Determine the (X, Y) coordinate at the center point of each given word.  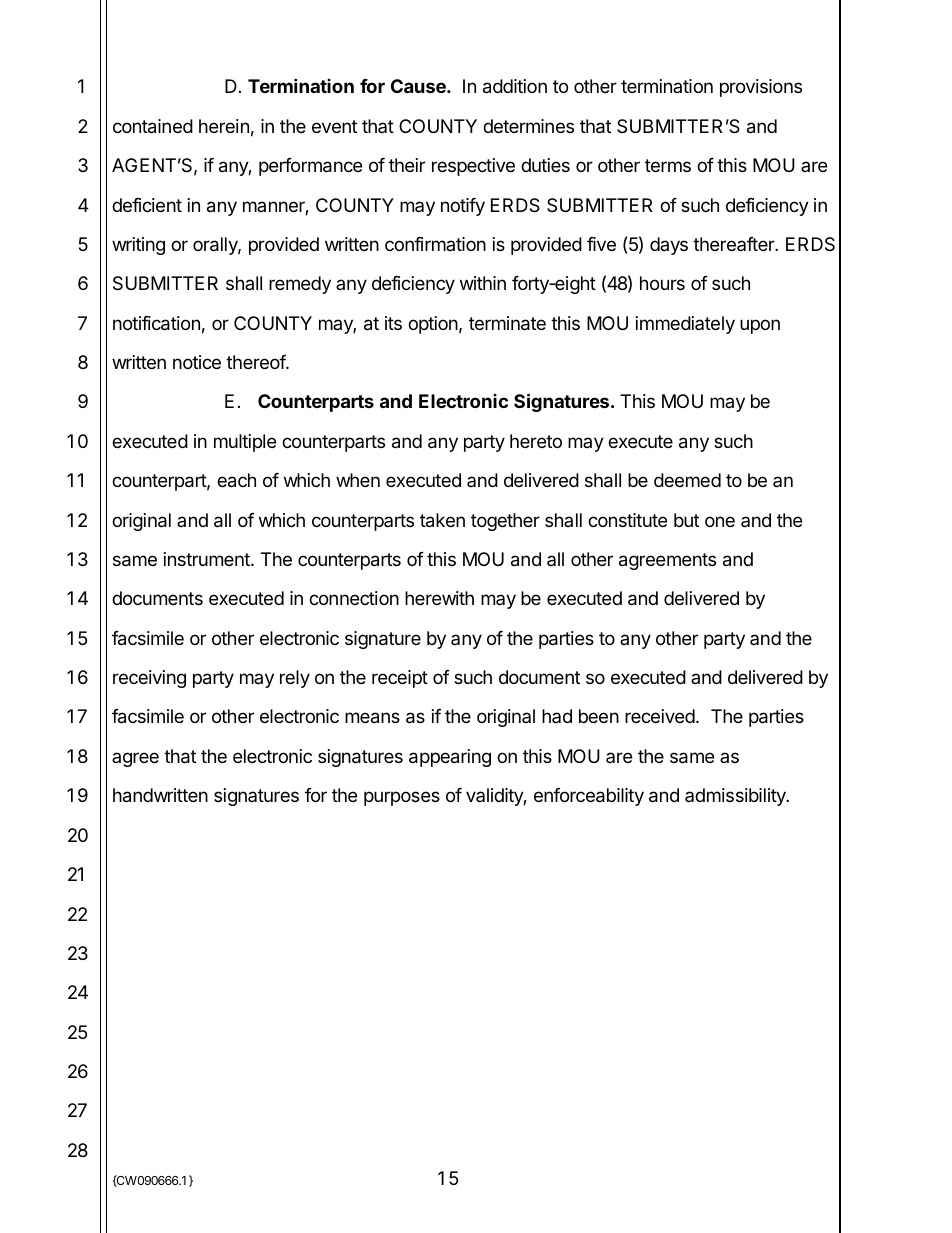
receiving (149, 679)
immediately (685, 325)
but (686, 520)
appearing (450, 758)
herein (224, 126)
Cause (419, 86)
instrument (208, 559)
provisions (761, 88)
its (393, 323)
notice (197, 362)
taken (442, 520)
